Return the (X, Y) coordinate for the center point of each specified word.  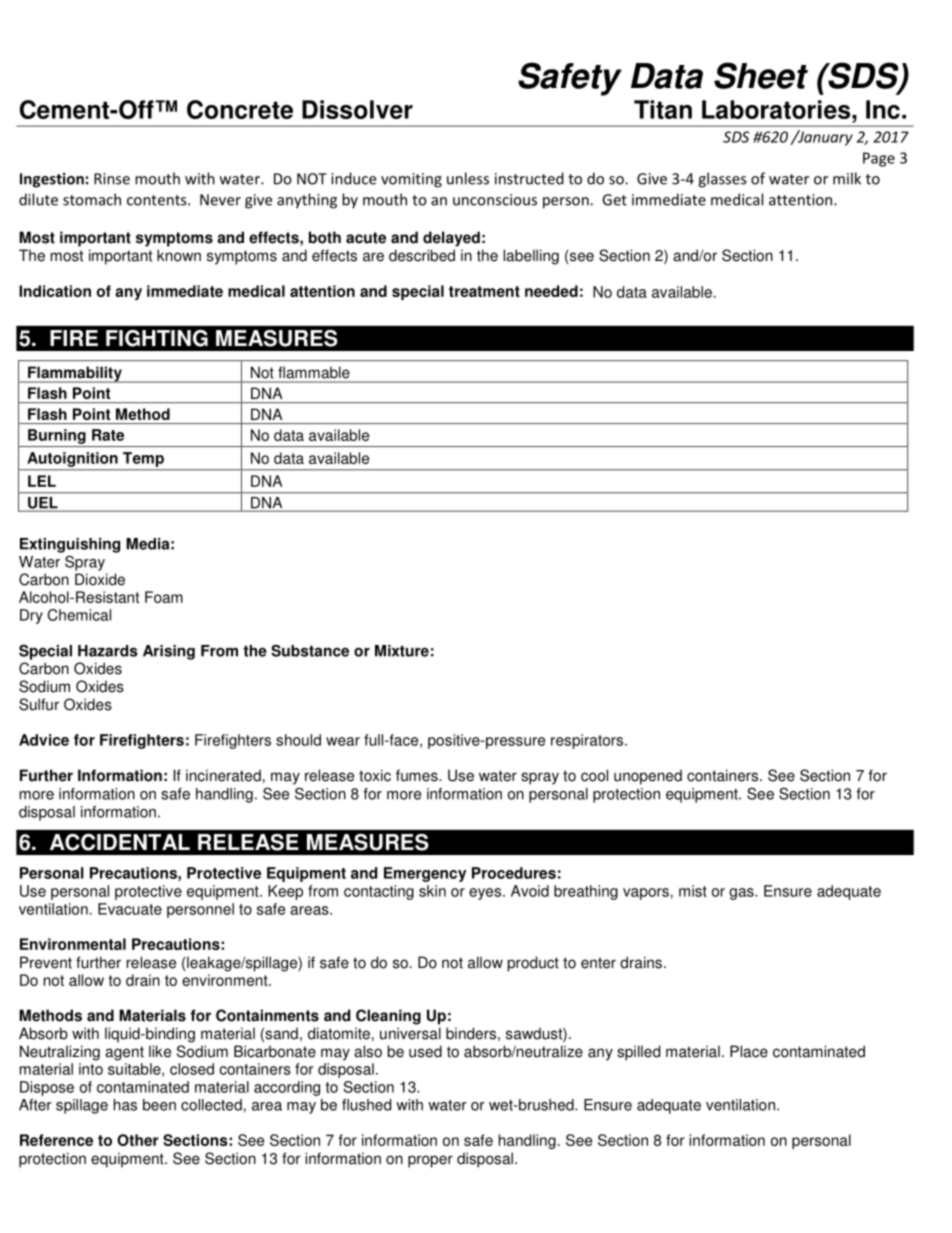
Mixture (402, 651)
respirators (588, 741)
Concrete (240, 109)
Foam (164, 597)
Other (138, 1140)
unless (468, 178)
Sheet (761, 75)
